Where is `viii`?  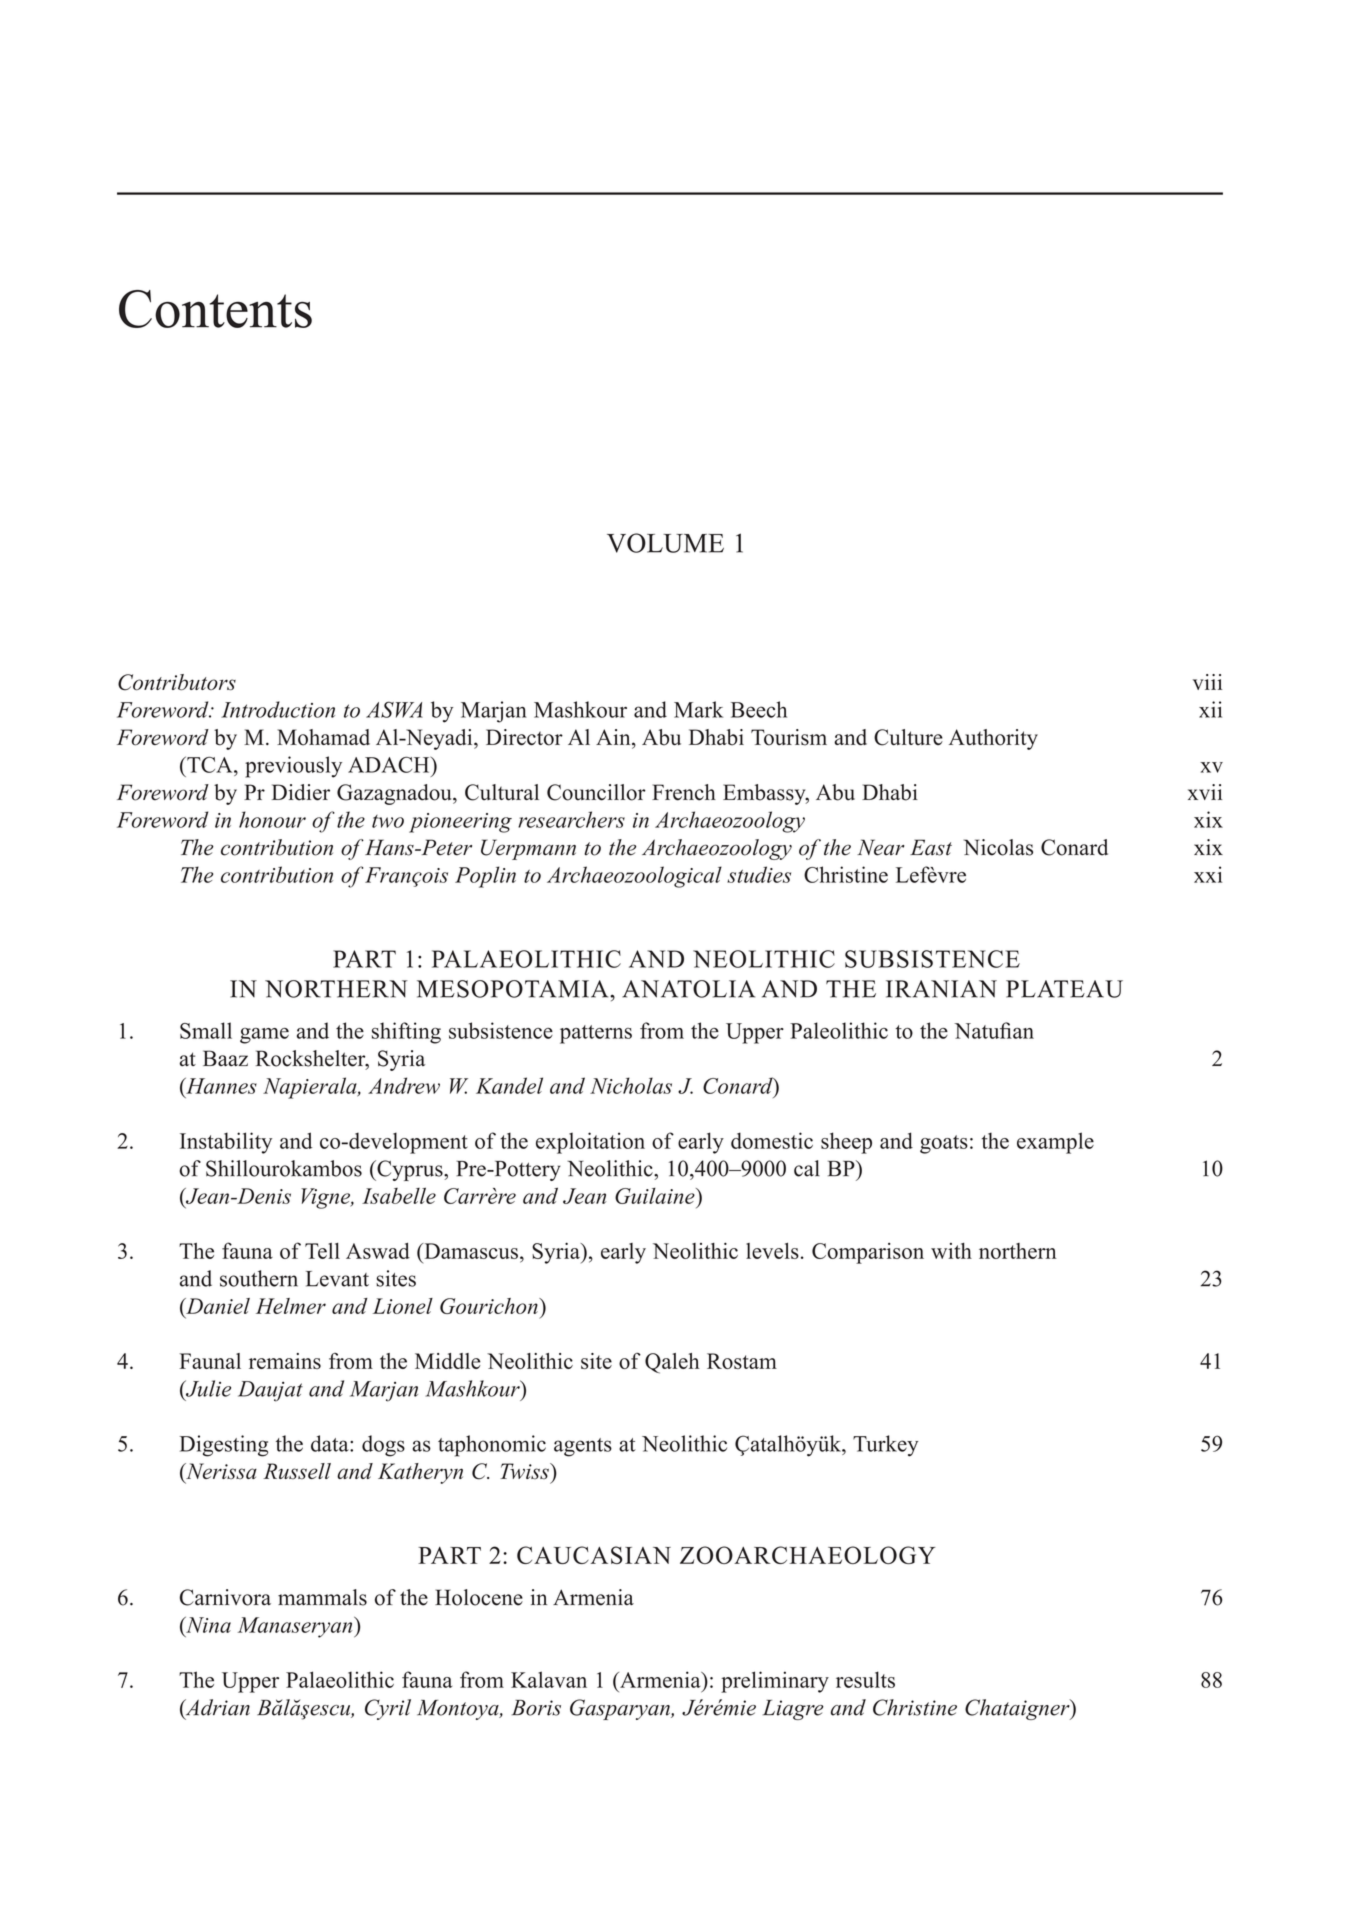
viii is located at coordinates (1207, 682).
